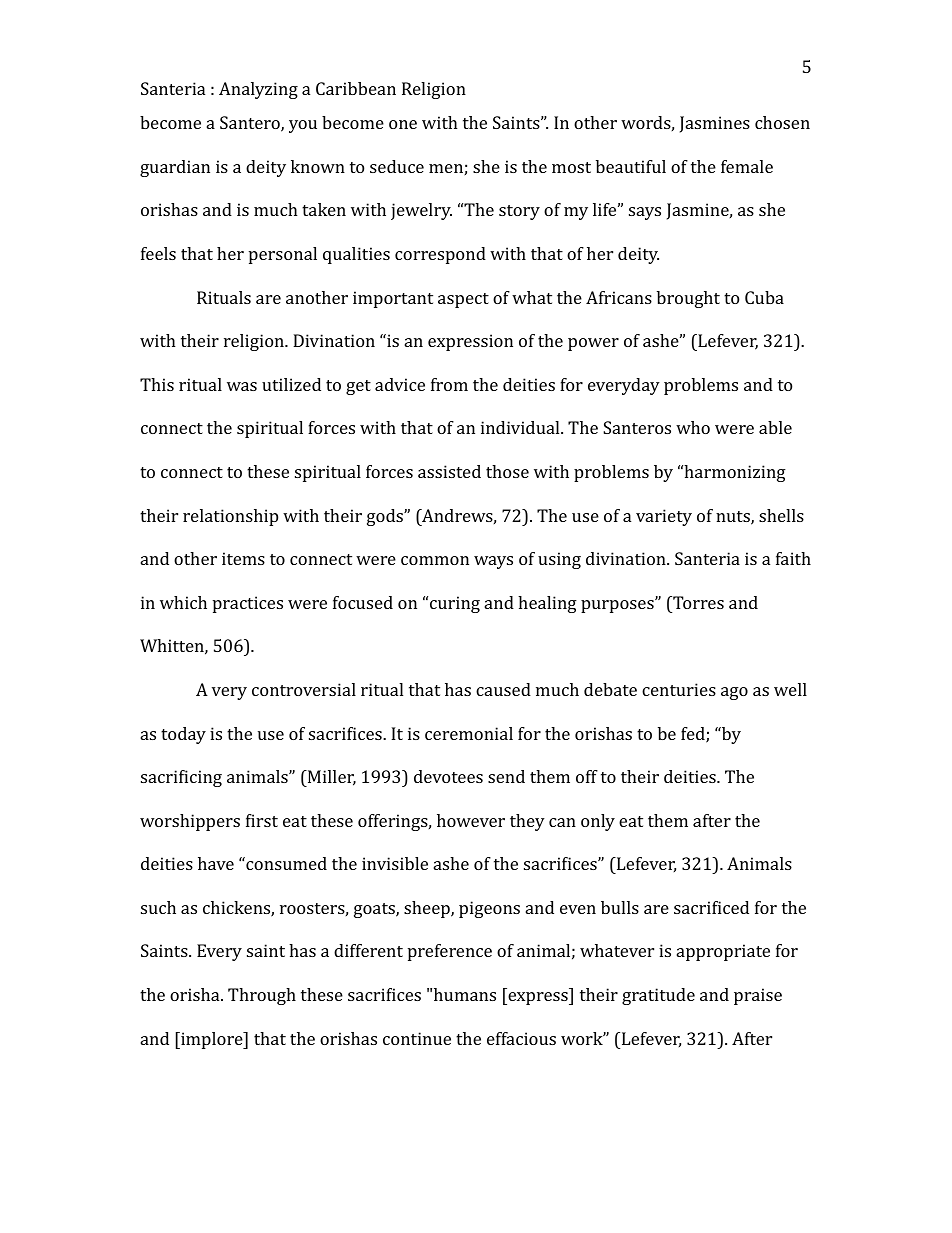 The height and width of the screenshot is (1233, 952). Describe the element at coordinates (734, 693) in the screenshot. I see `ago` at that location.
